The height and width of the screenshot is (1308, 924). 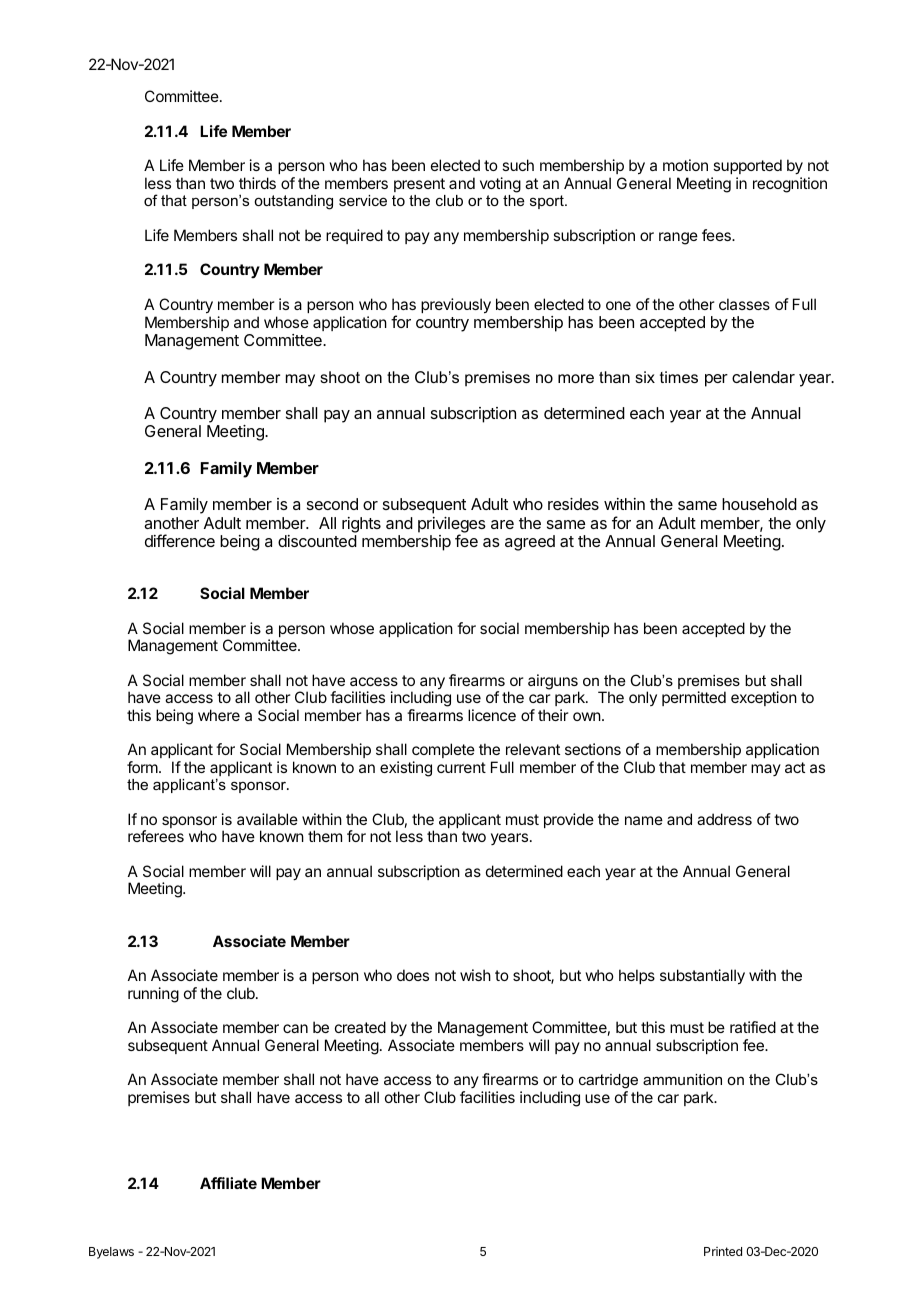 What do you see at coordinates (475, 975) in the screenshot?
I see `wish` at bounding box center [475, 975].
